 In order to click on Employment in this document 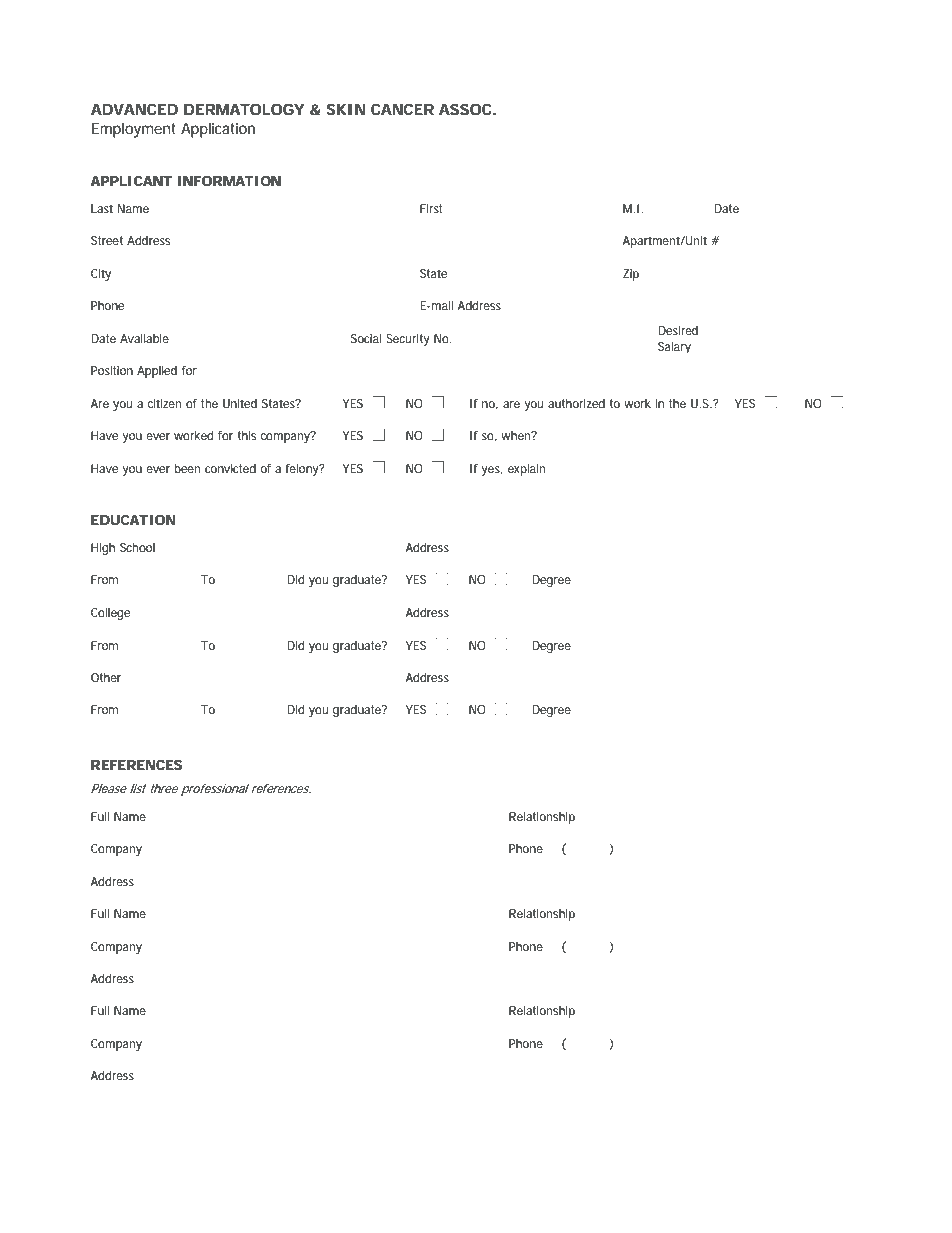, I will do `click(134, 130)`.
